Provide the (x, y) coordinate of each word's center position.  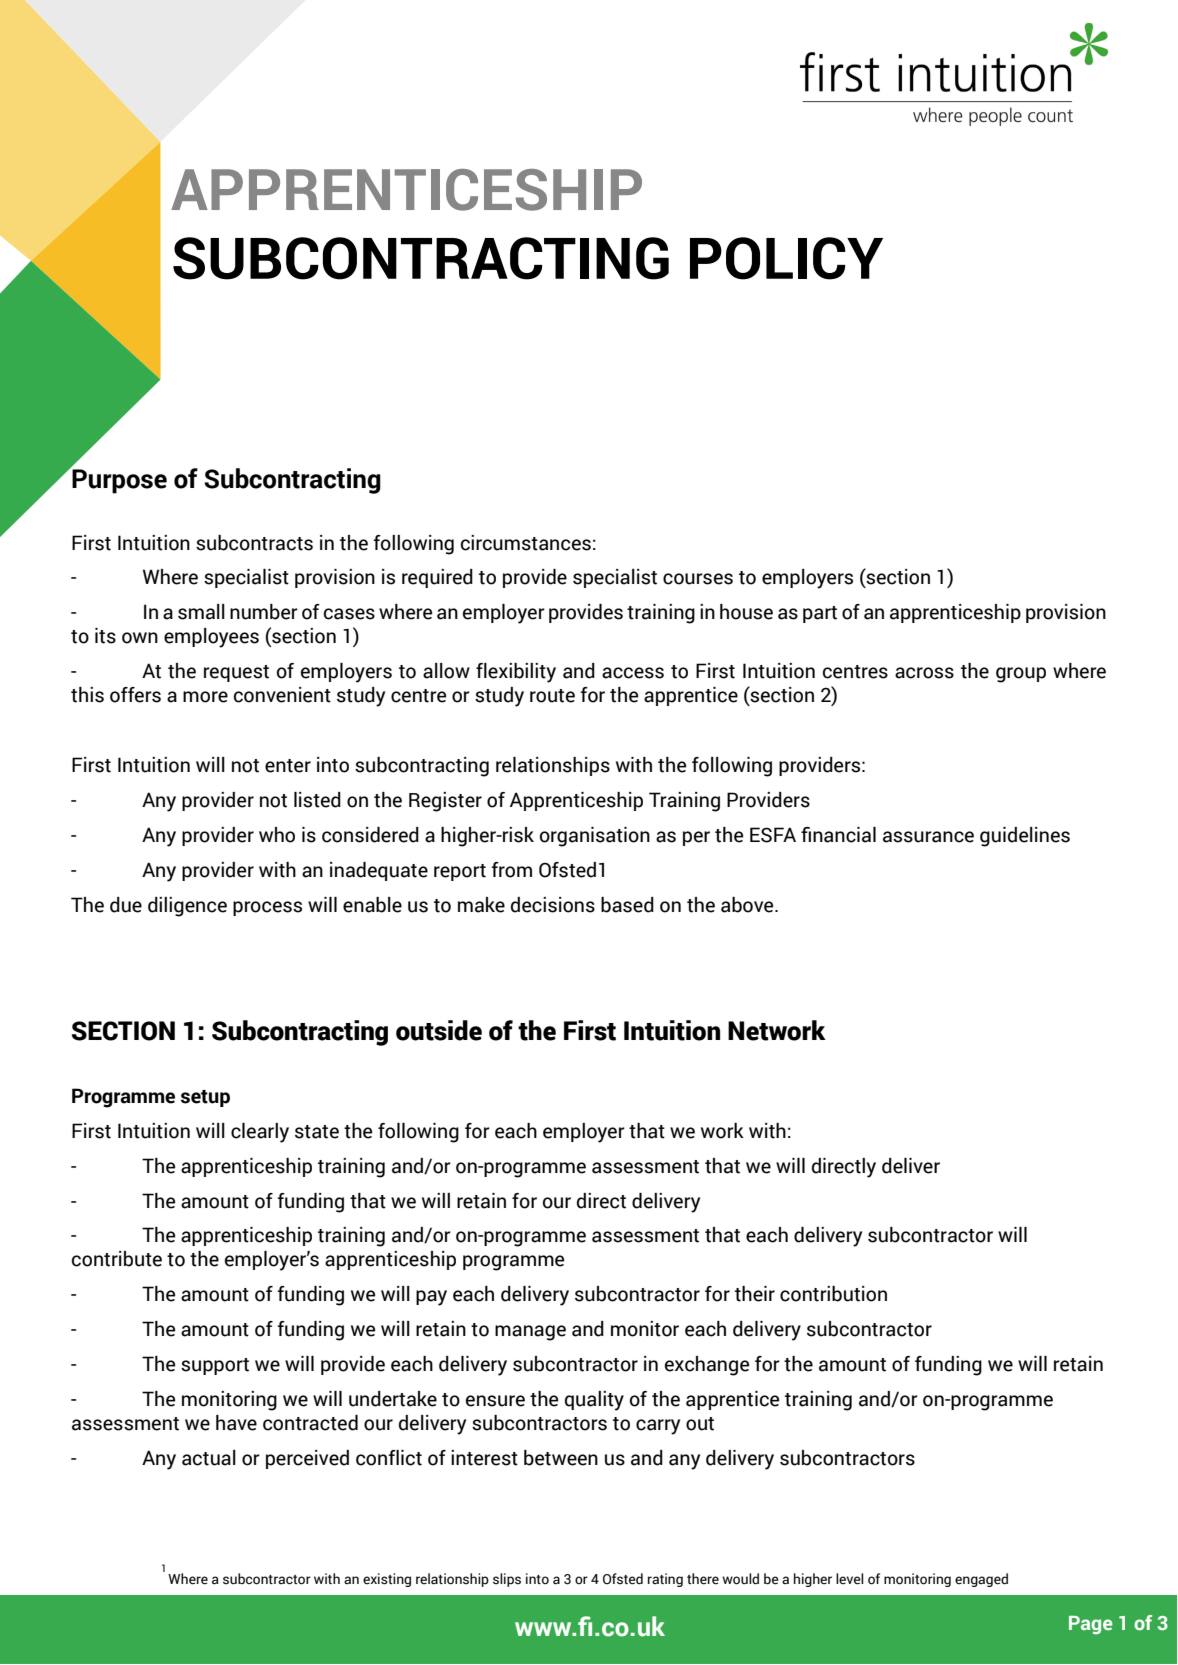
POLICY (786, 258)
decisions (553, 905)
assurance (928, 837)
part (820, 614)
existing (387, 1580)
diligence (187, 907)
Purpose (118, 480)
